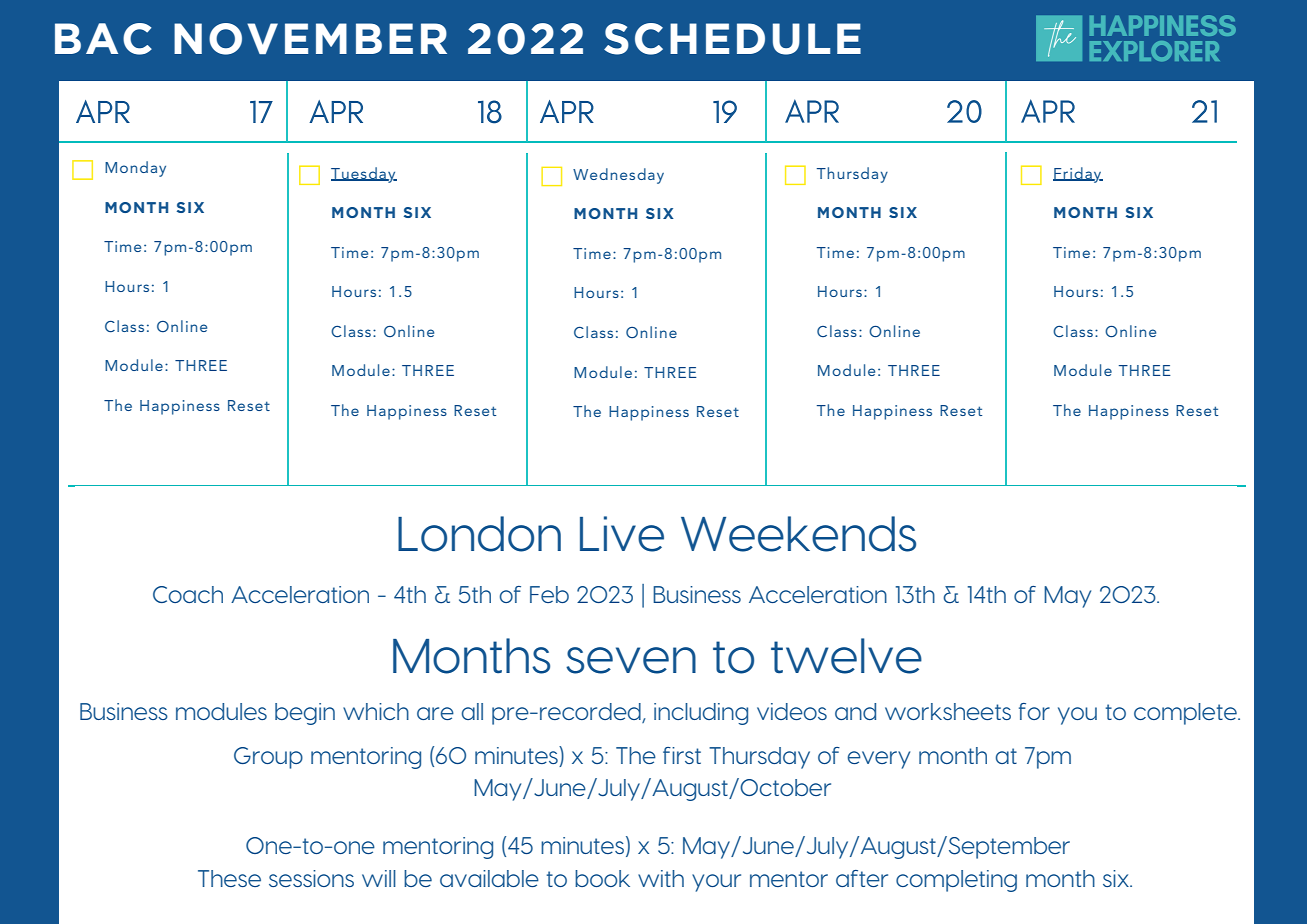 The image size is (1307, 924). What do you see at coordinates (229, 878) in the screenshot?
I see `These` at bounding box center [229, 878].
